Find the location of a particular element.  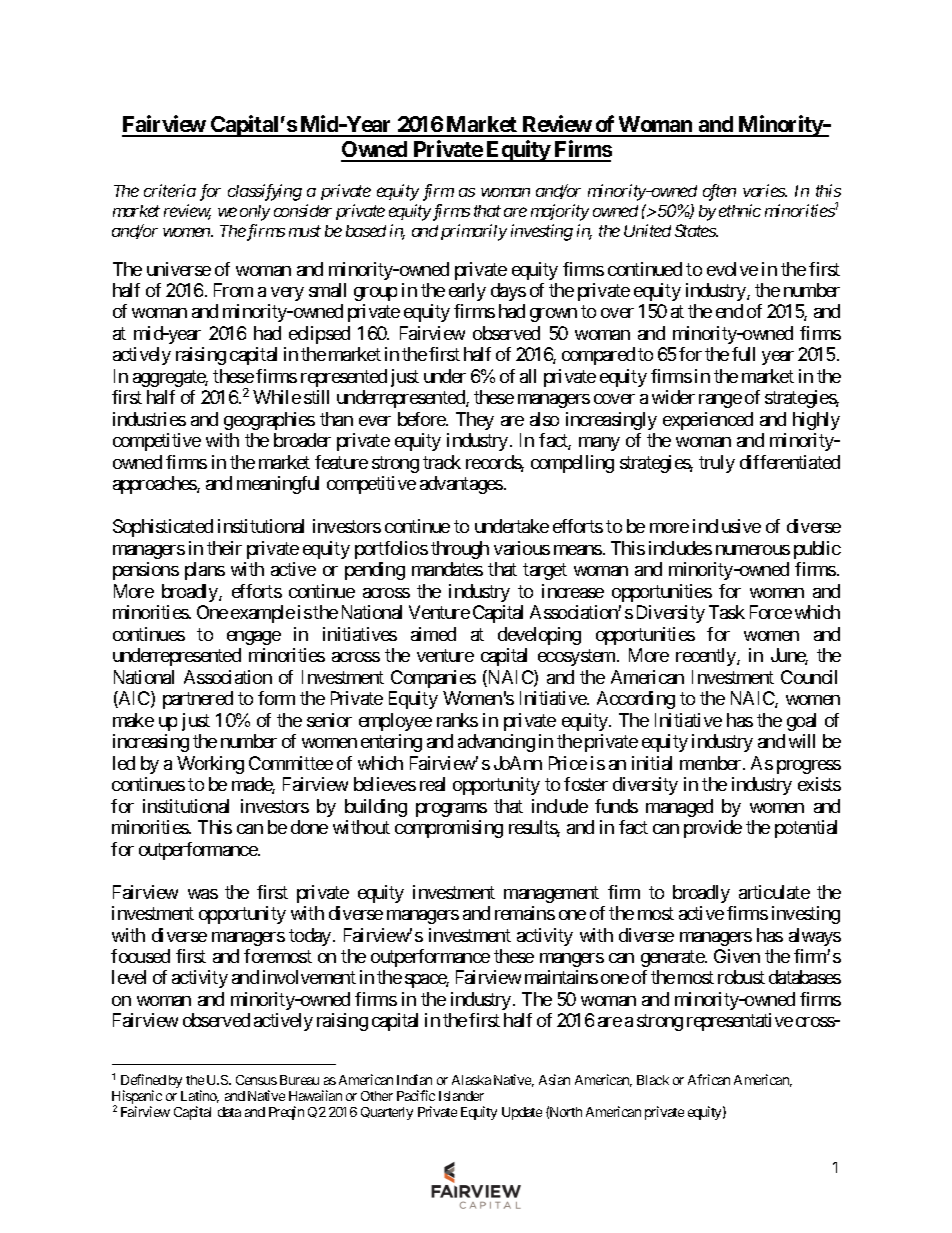

done is located at coordinates (309, 827).
